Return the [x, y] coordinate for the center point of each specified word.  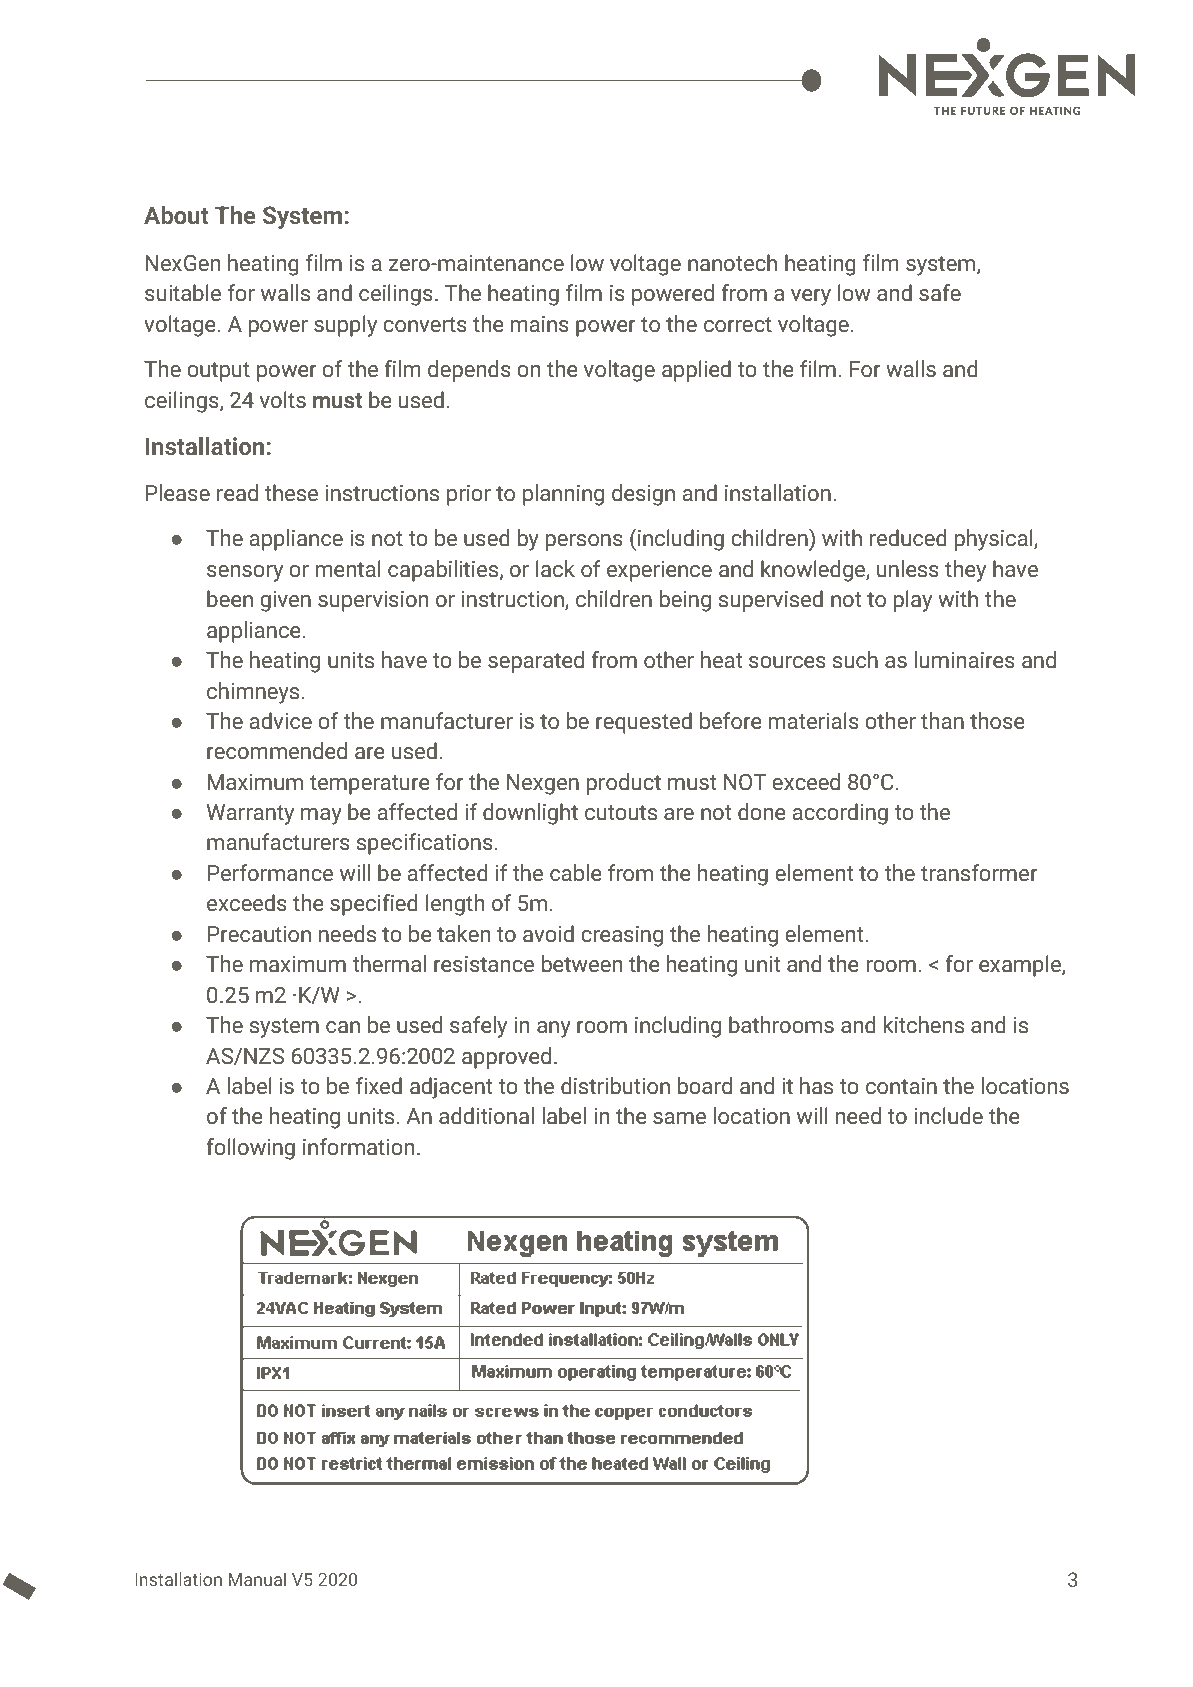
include [948, 1116]
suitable [183, 293]
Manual [257, 1579]
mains [539, 324]
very [811, 297]
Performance [270, 873]
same [679, 1118]
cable [576, 873]
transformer [979, 873]
